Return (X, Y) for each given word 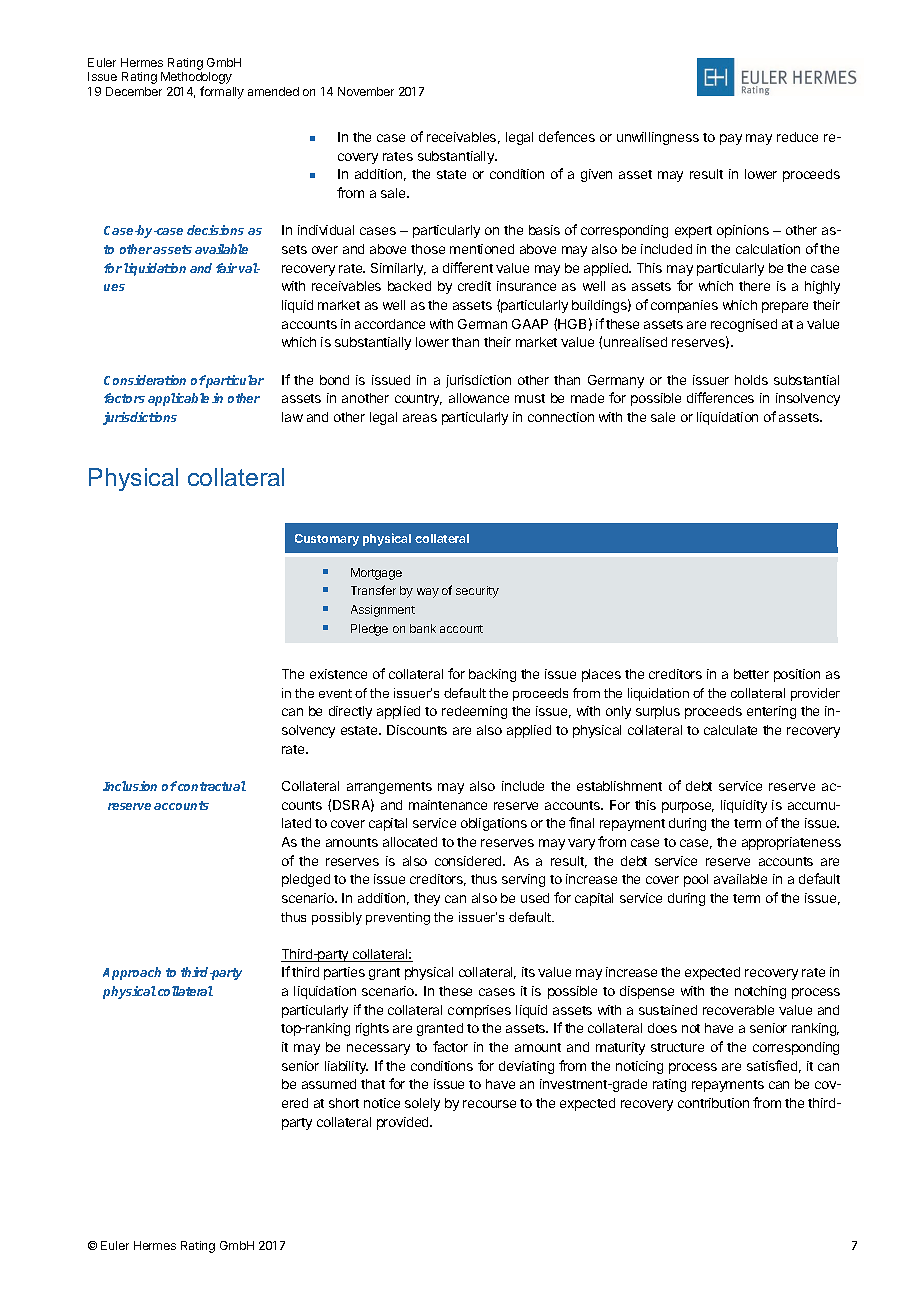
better (751, 674)
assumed (329, 1084)
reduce (797, 137)
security (477, 592)
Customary (327, 540)
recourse (489, 1104)
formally (222, 92)
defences (567, 136)
